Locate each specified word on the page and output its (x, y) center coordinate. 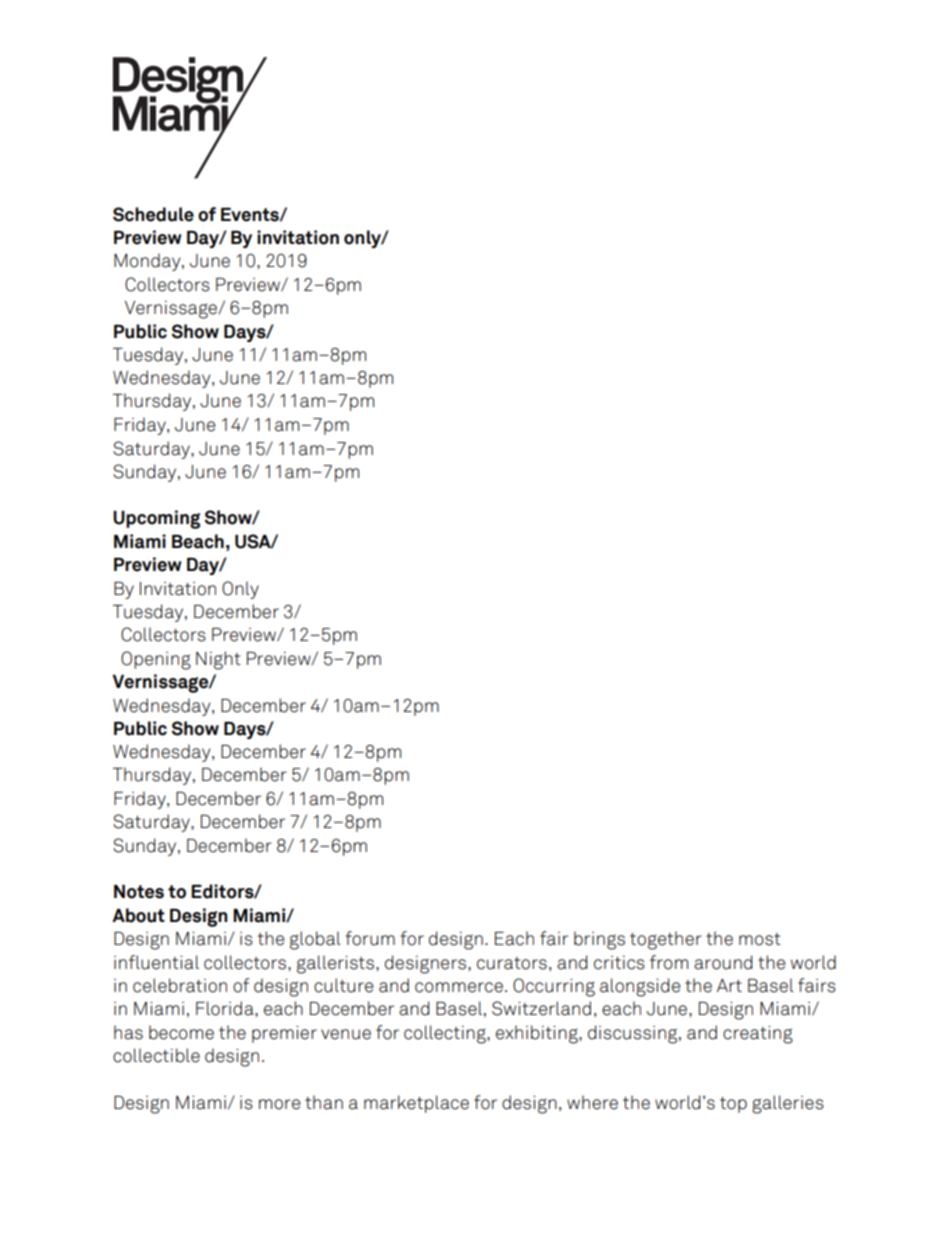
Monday (148, 262)
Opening (156, 660)
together (666, 940)
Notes (139, 892)
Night (218, 660)
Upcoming (156, 519)
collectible (156, 1055)
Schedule (153, 214)
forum (370, 938)
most (760, 939)
